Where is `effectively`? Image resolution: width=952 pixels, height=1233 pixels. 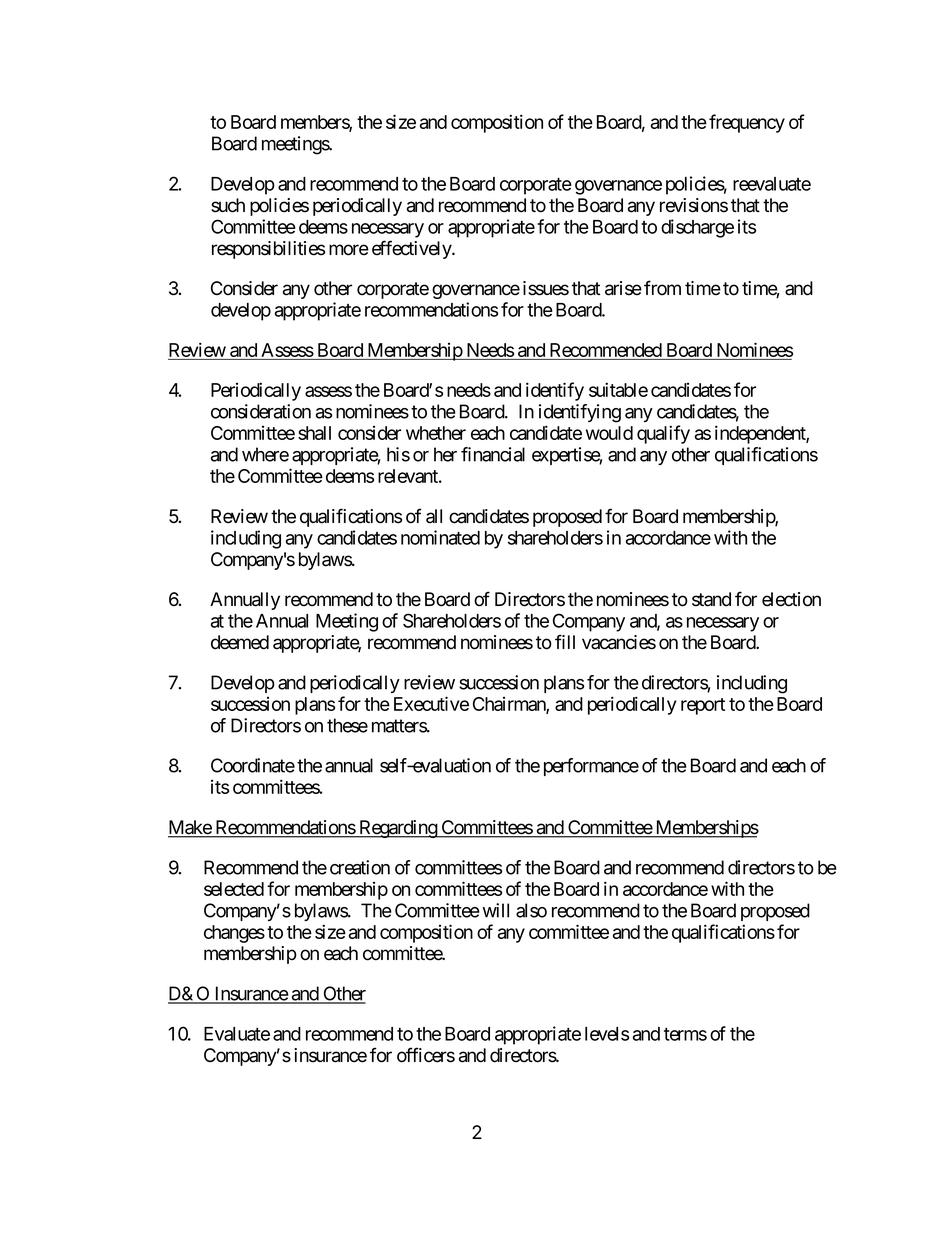
effectively is located at coordinates (412, 249).
